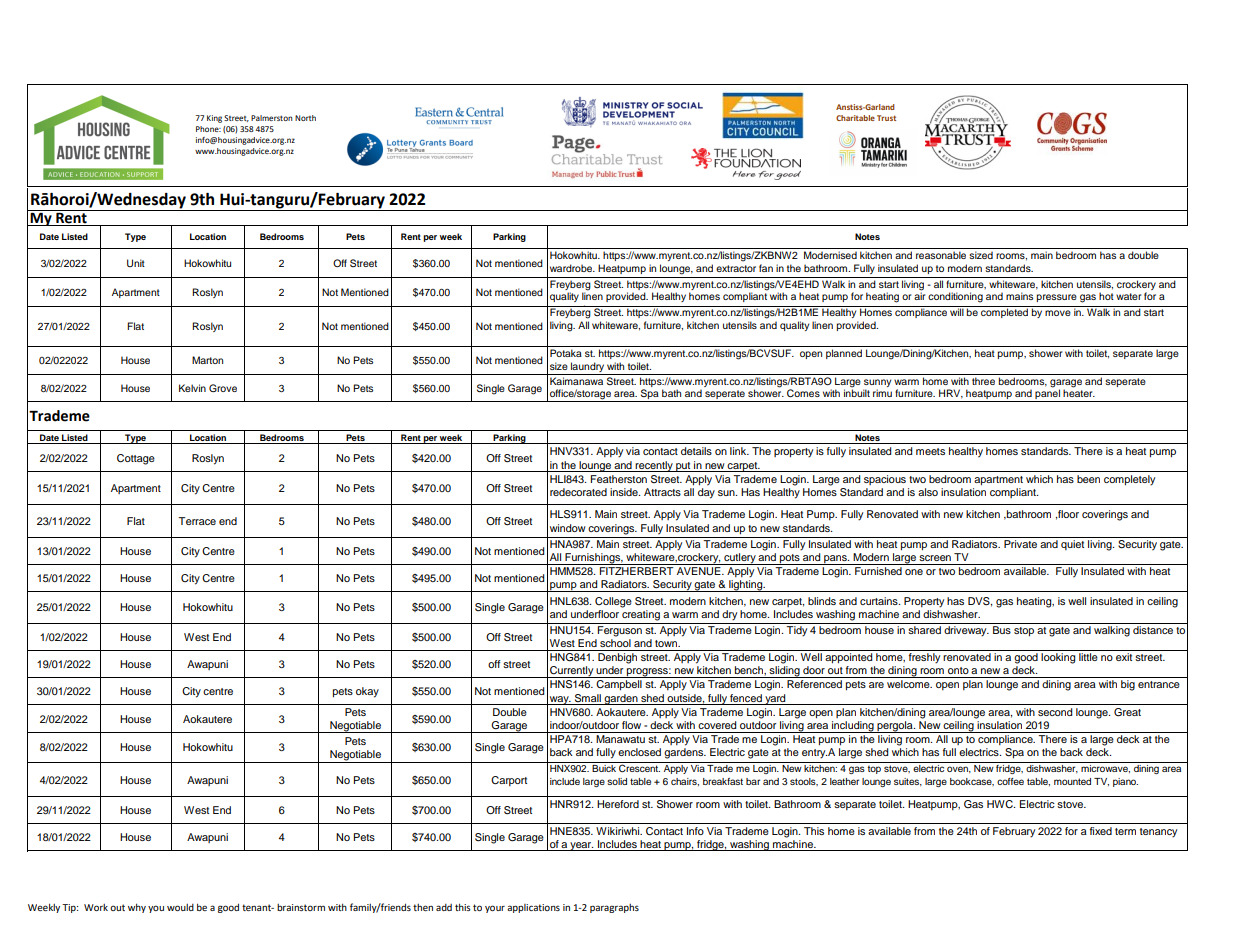 The image size is (1233, 952). I want to click on would, so click(180, 907).
